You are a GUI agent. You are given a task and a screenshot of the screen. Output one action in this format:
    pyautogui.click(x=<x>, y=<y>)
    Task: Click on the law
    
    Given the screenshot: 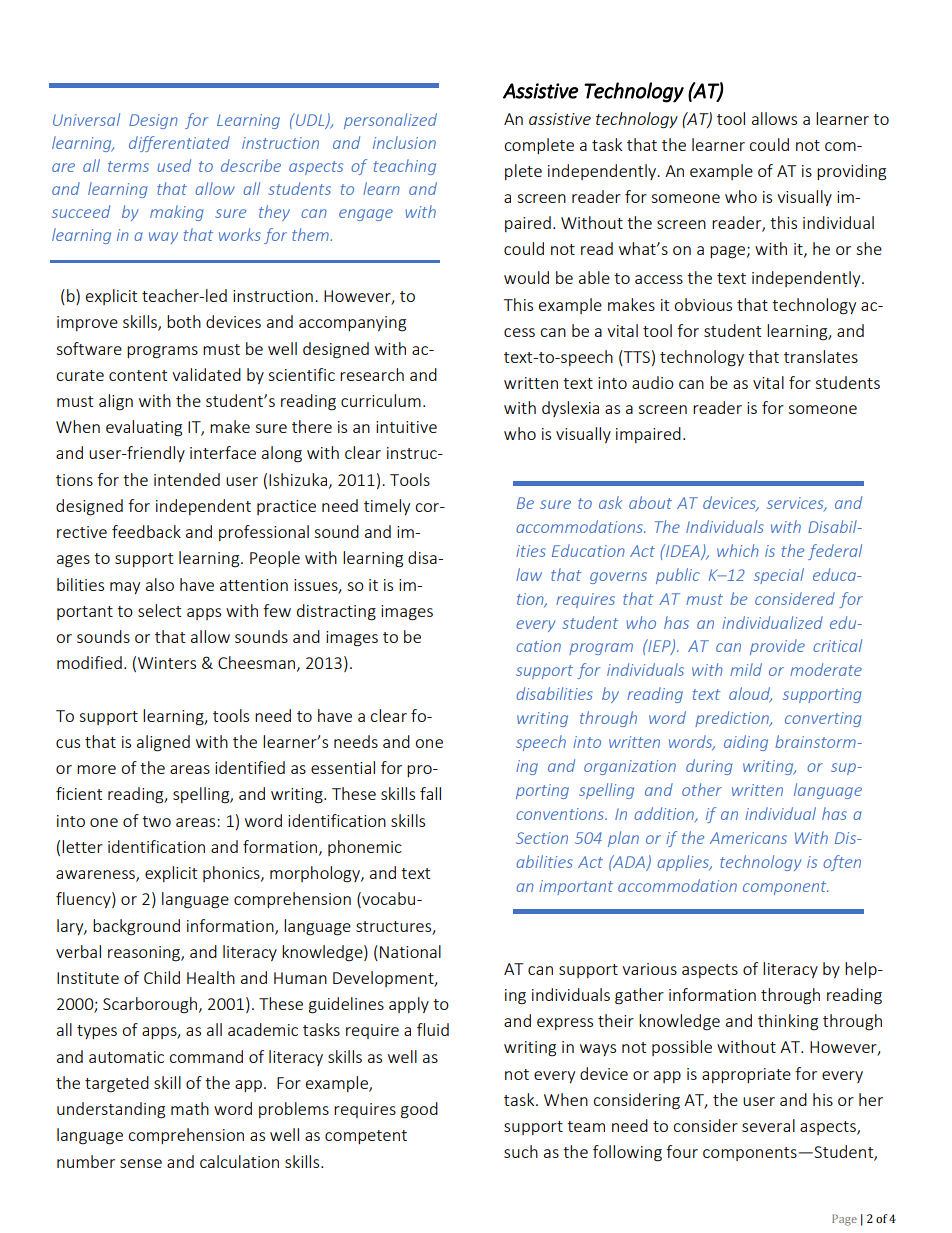 What is the action you would take?
    pyautogui.click(x=529, y=574)
